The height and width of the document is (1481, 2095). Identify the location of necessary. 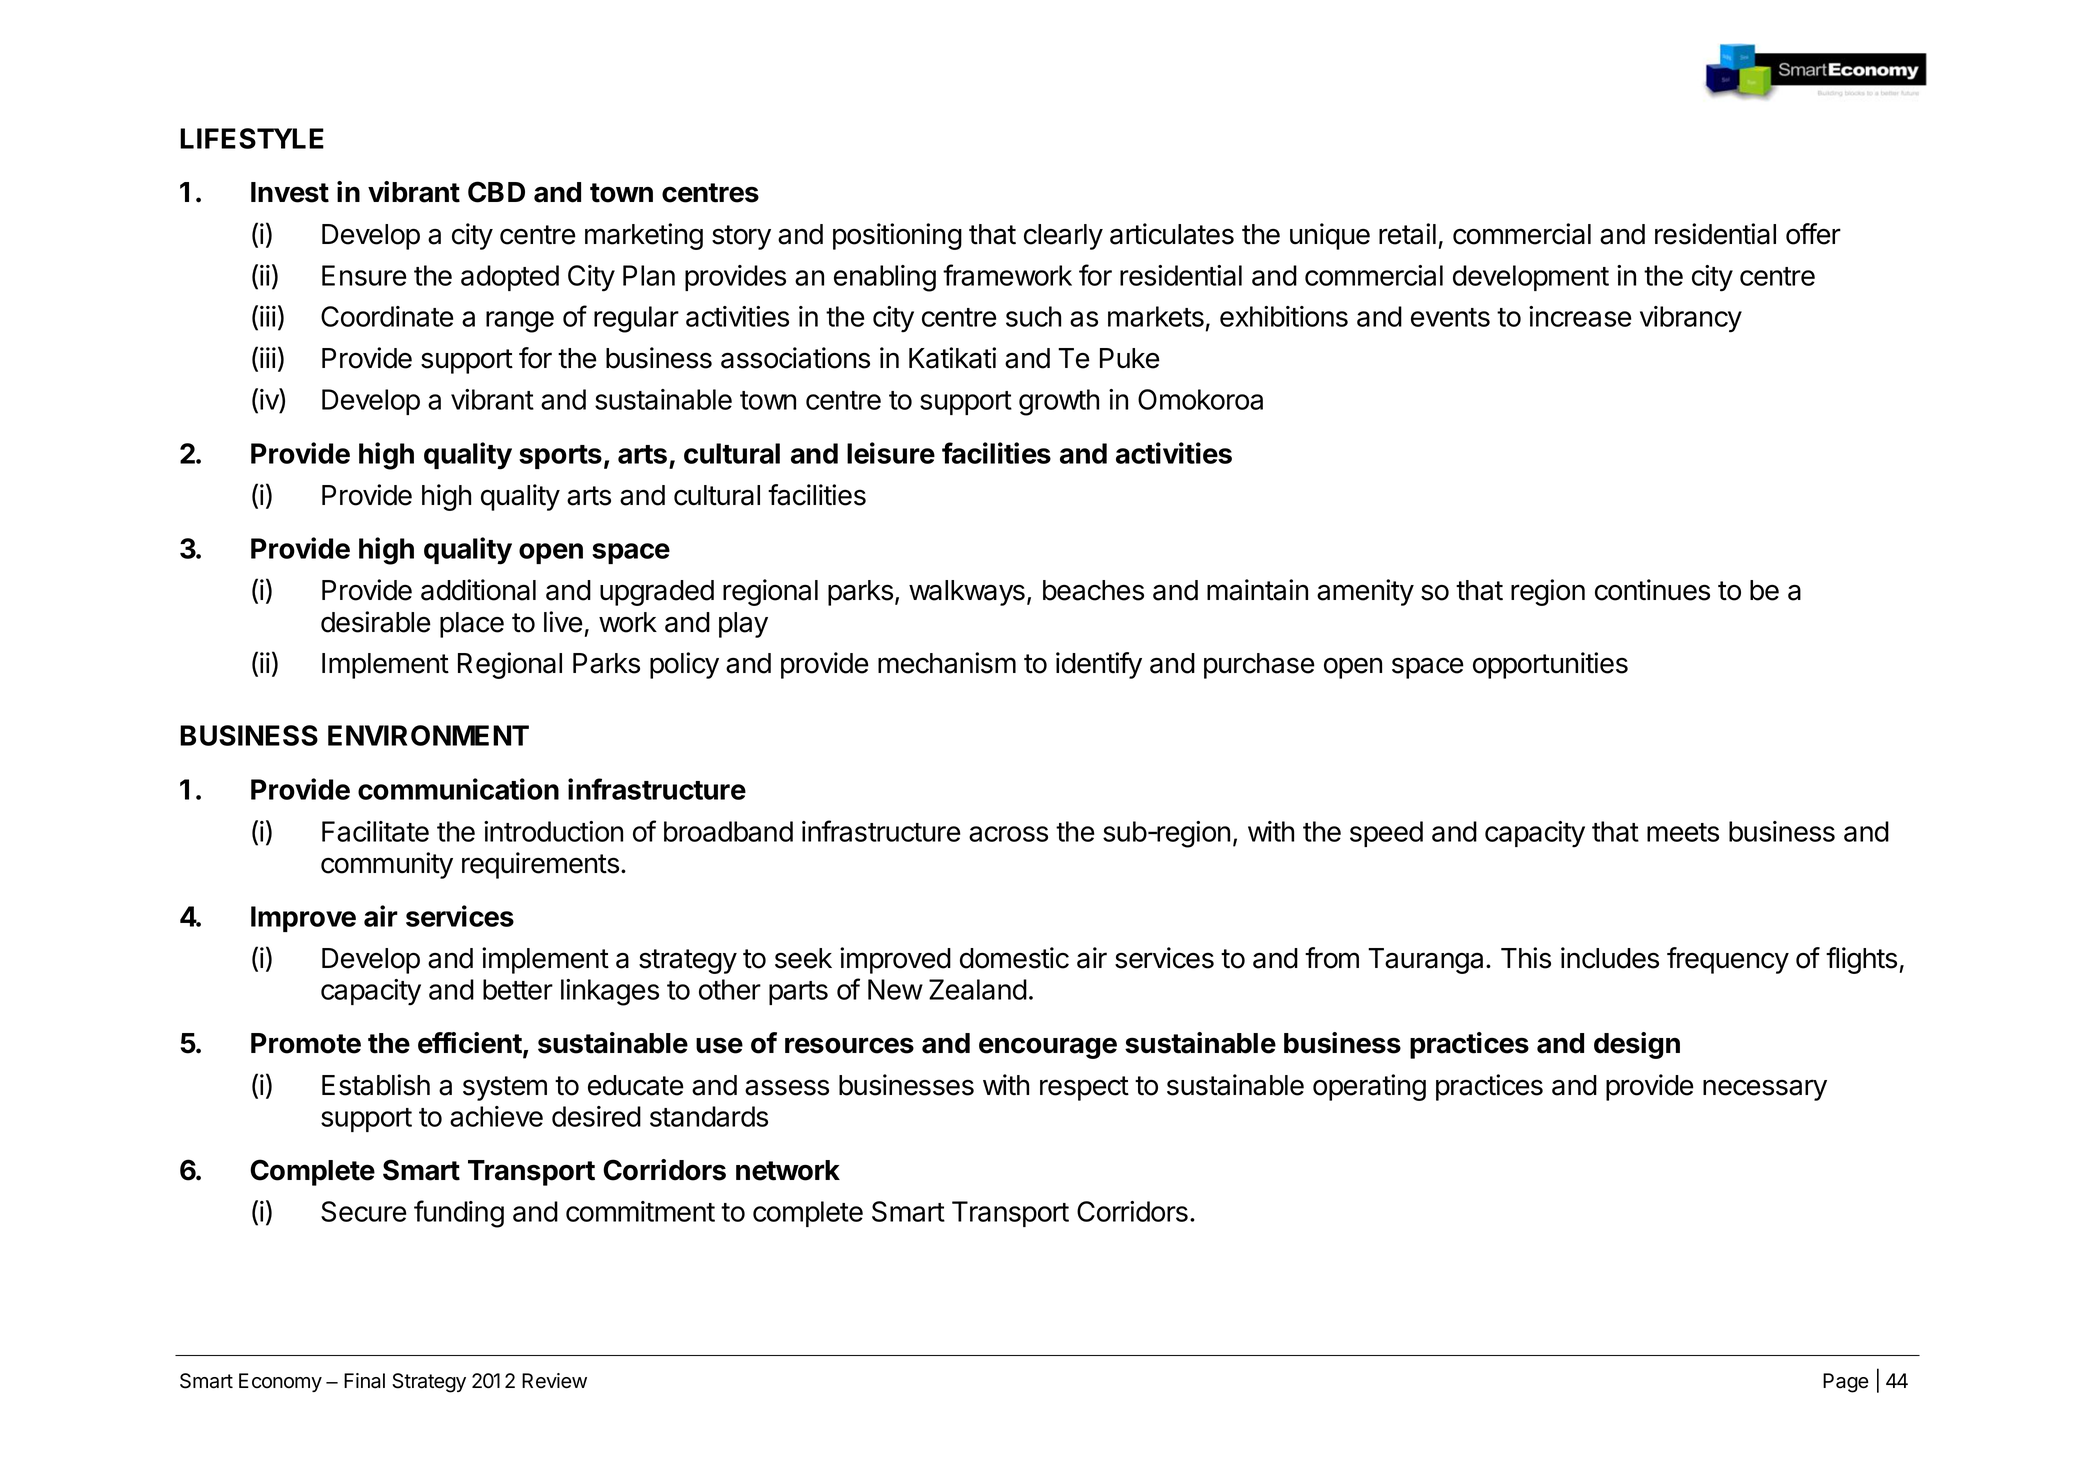
(1765, 1090).
